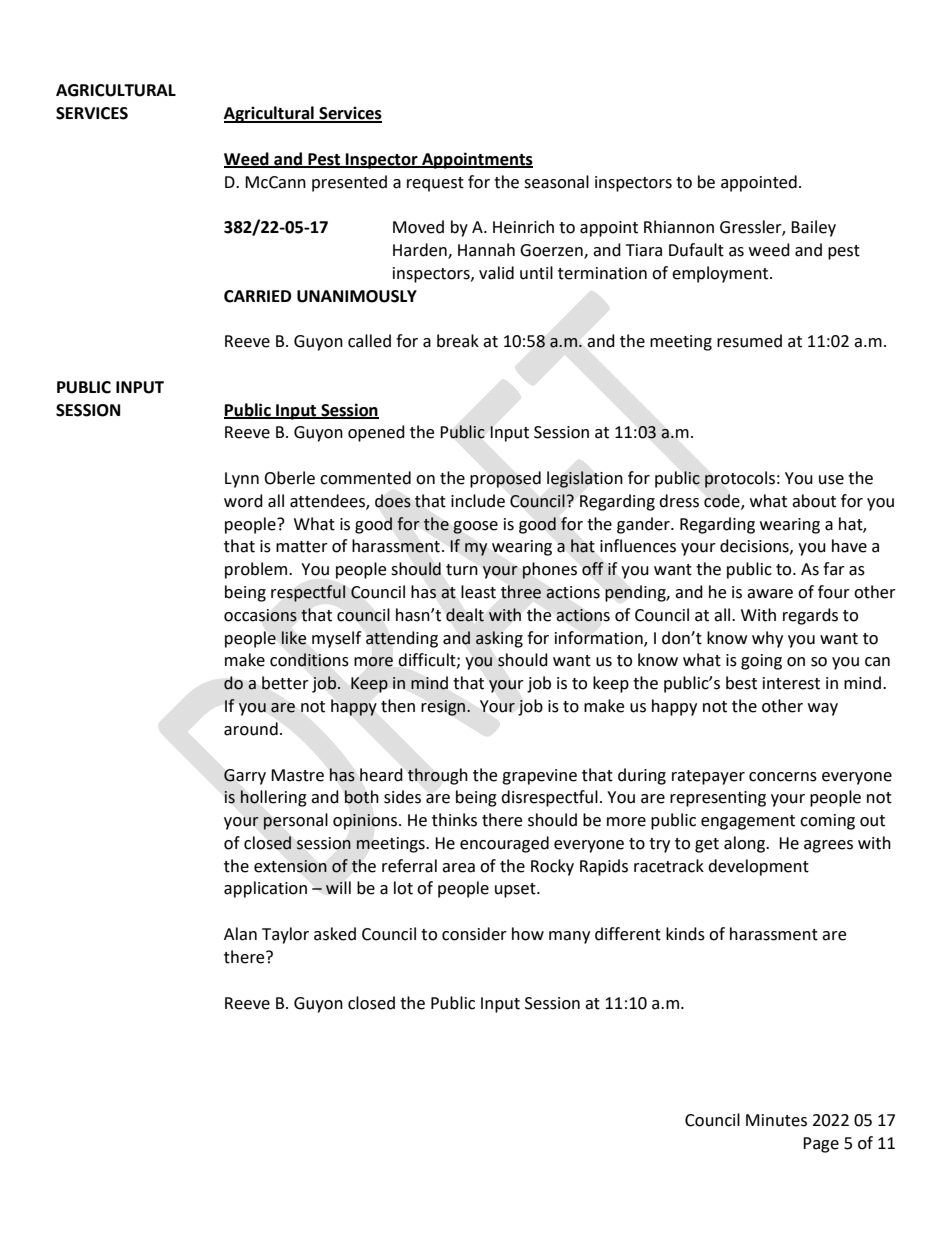  What do you see at coordinates (285, 935) in the page?
I see `Taylor` at bounding box center [285, 935].
